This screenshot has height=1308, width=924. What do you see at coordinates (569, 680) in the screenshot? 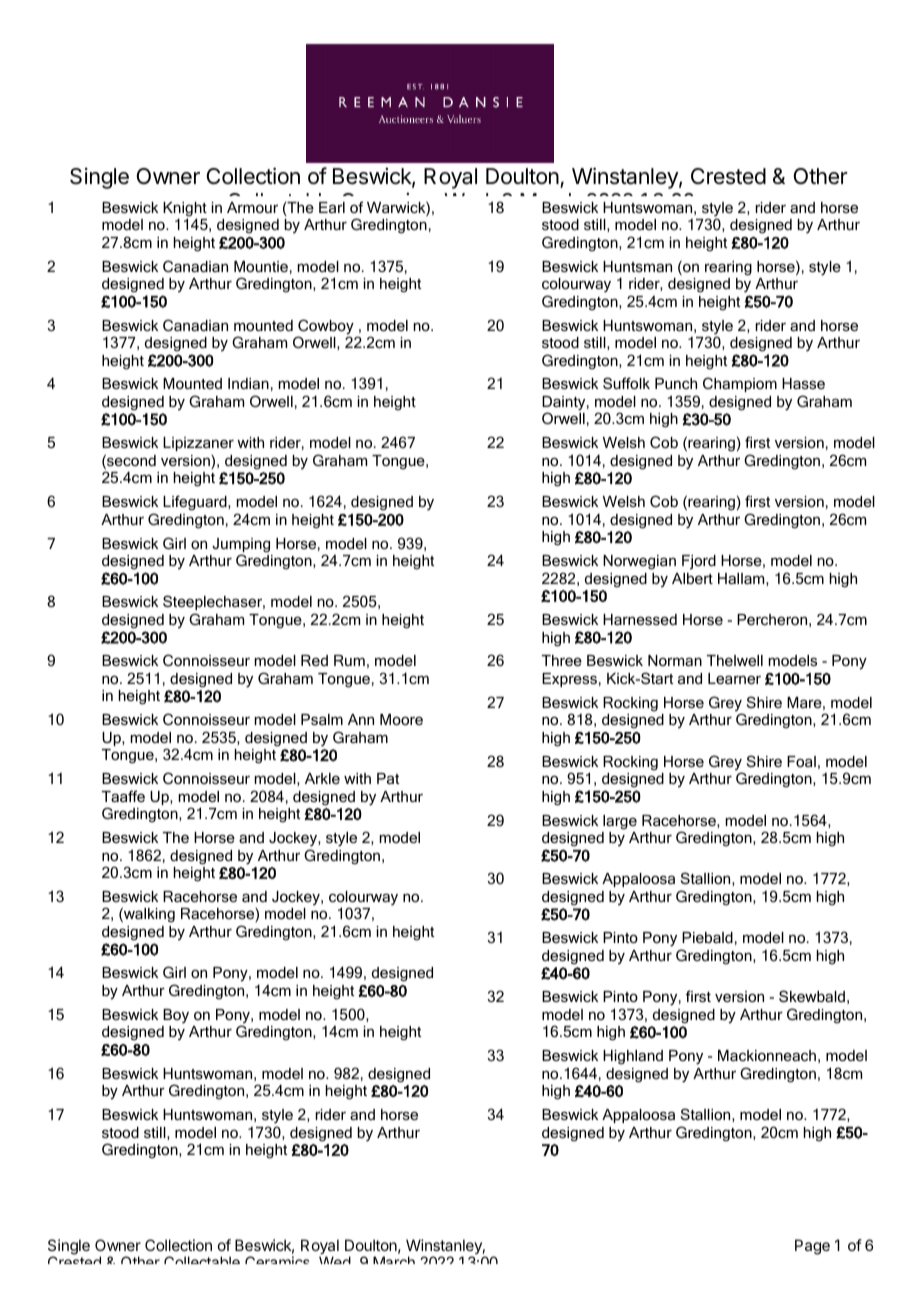
I see `Express` at bounding box center [569, 680].
